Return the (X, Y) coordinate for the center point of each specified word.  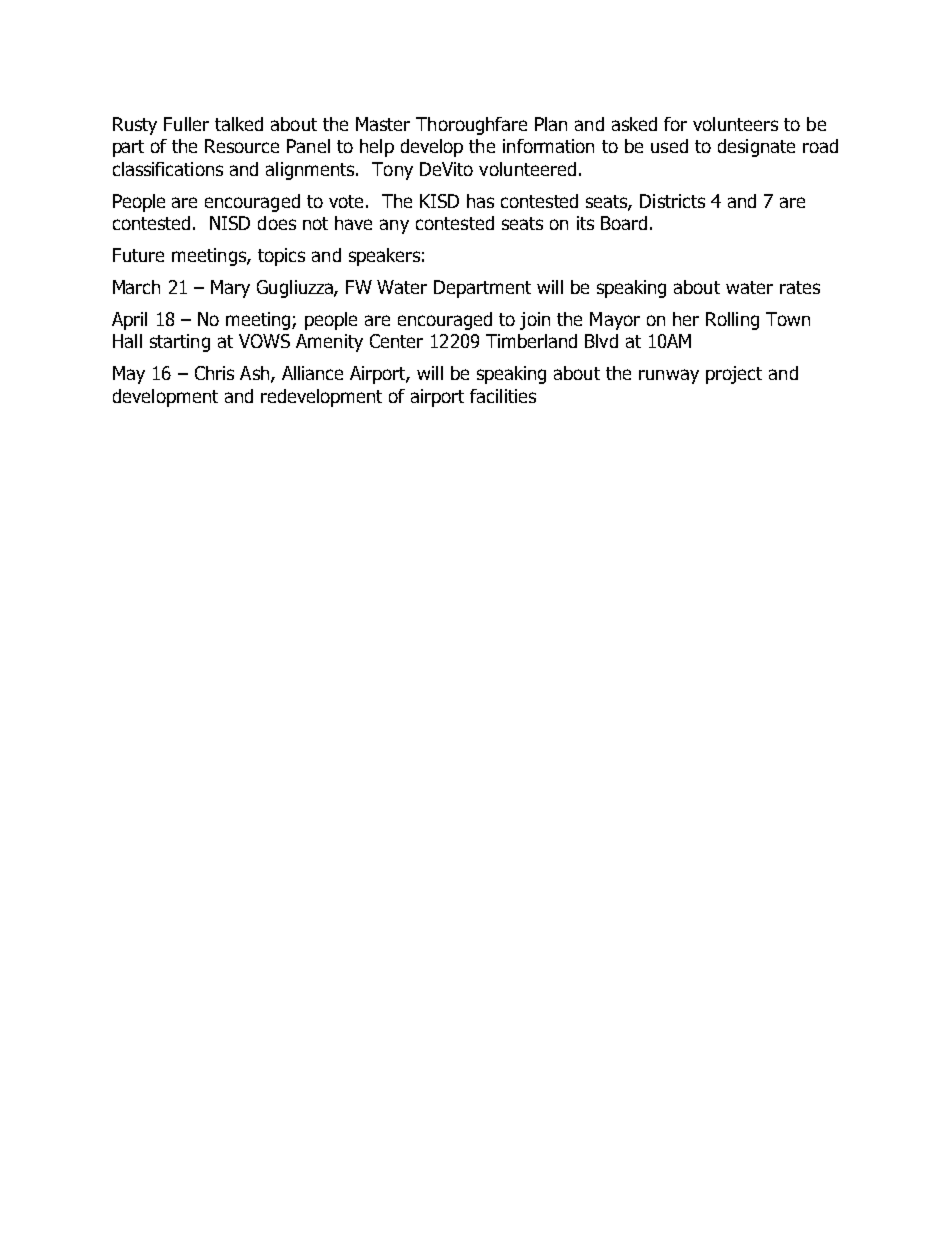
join (535, 321)
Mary (230, 289)
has (480, 201)
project (734, 375)
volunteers (735, 124)
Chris (214, 373)
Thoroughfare (471, 126)
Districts (672, 201)
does (277, 223)
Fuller (186, 124)
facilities (503, 396)
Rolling (732, 321)
